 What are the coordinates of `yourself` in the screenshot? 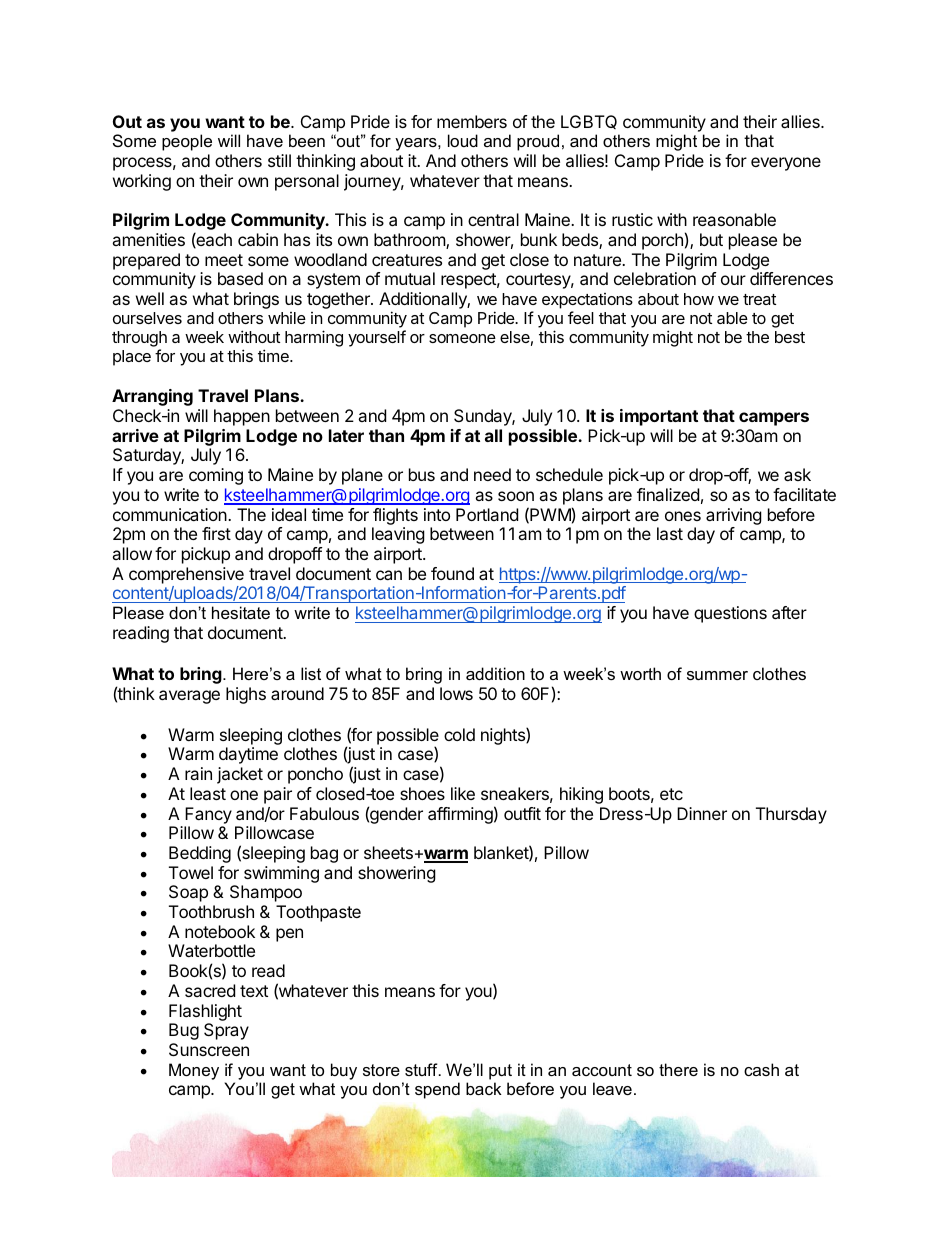 It's located at (377, 338).
